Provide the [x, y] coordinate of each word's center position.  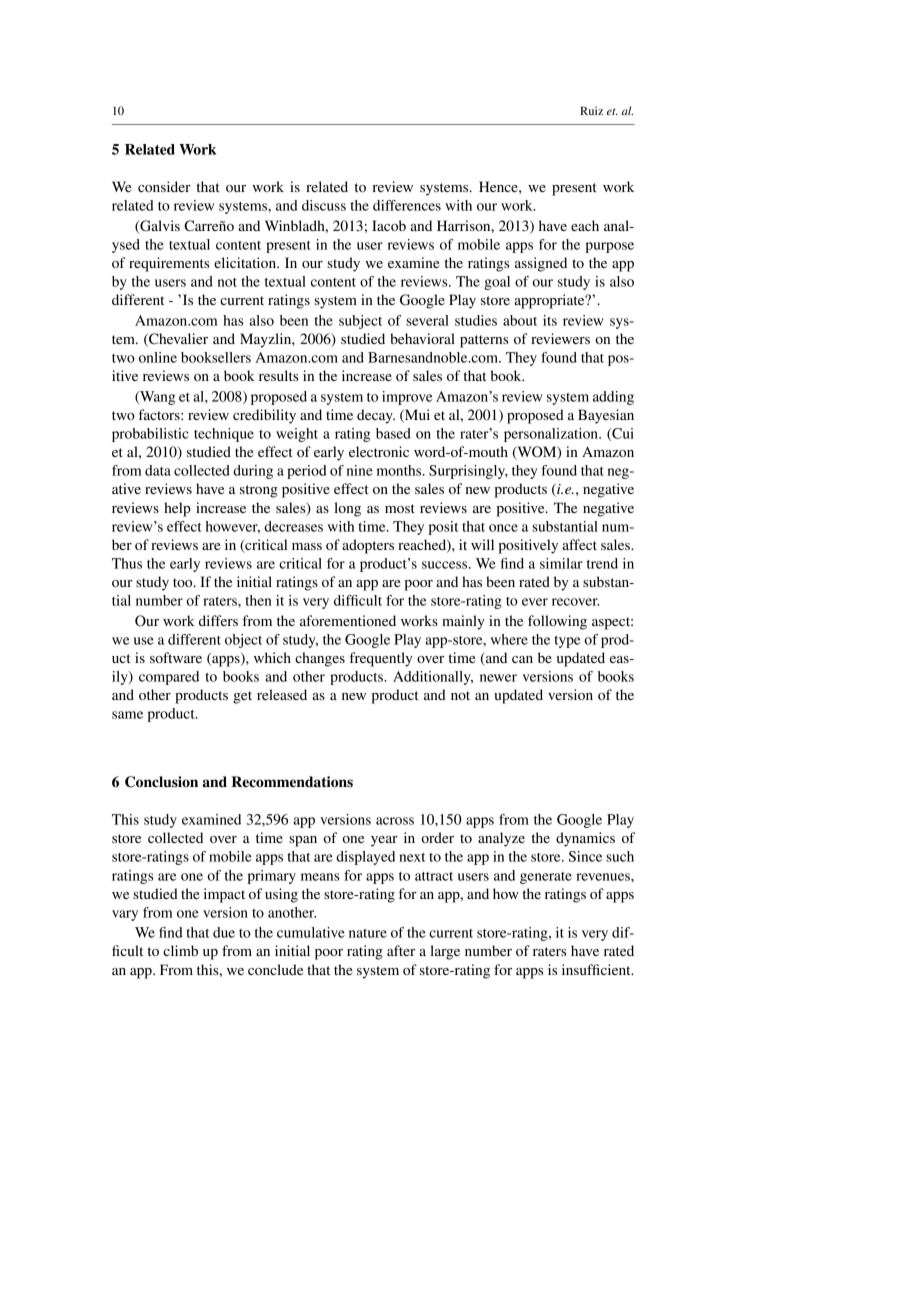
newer [498, 678]
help [177, 509]
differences [407, 205]
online [158, 357]
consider [164, 186]
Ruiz [591, 110]
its [550, 320]
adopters [368, 546]
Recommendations [292, 782]
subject [360, 322]
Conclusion [161, 782]
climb [180, 950]
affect [579, 544]
